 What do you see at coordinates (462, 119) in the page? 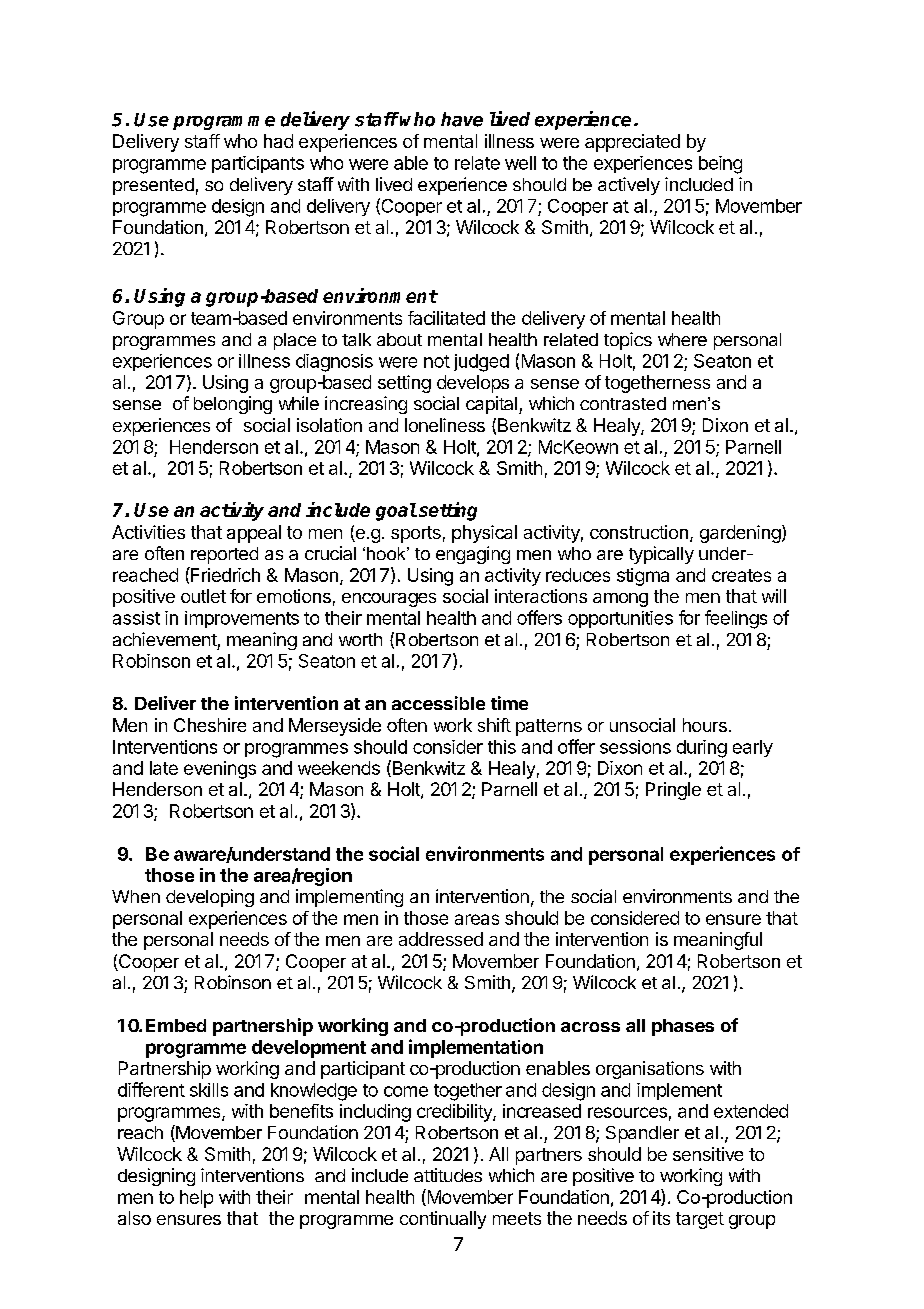
I see `have` at bounding box center [462, 119].
